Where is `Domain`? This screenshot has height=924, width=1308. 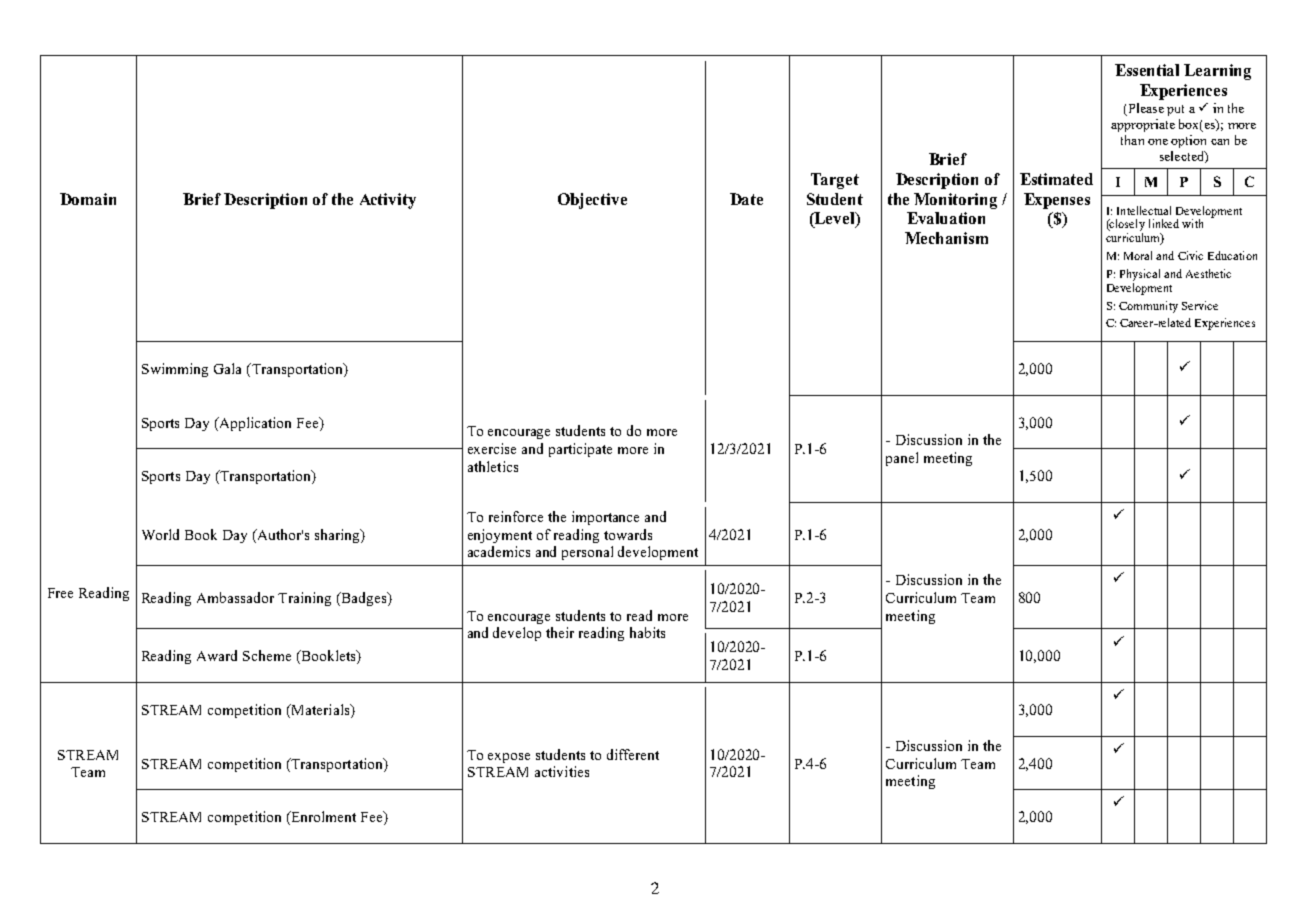 Domain is located at coordinates (88, 199).
